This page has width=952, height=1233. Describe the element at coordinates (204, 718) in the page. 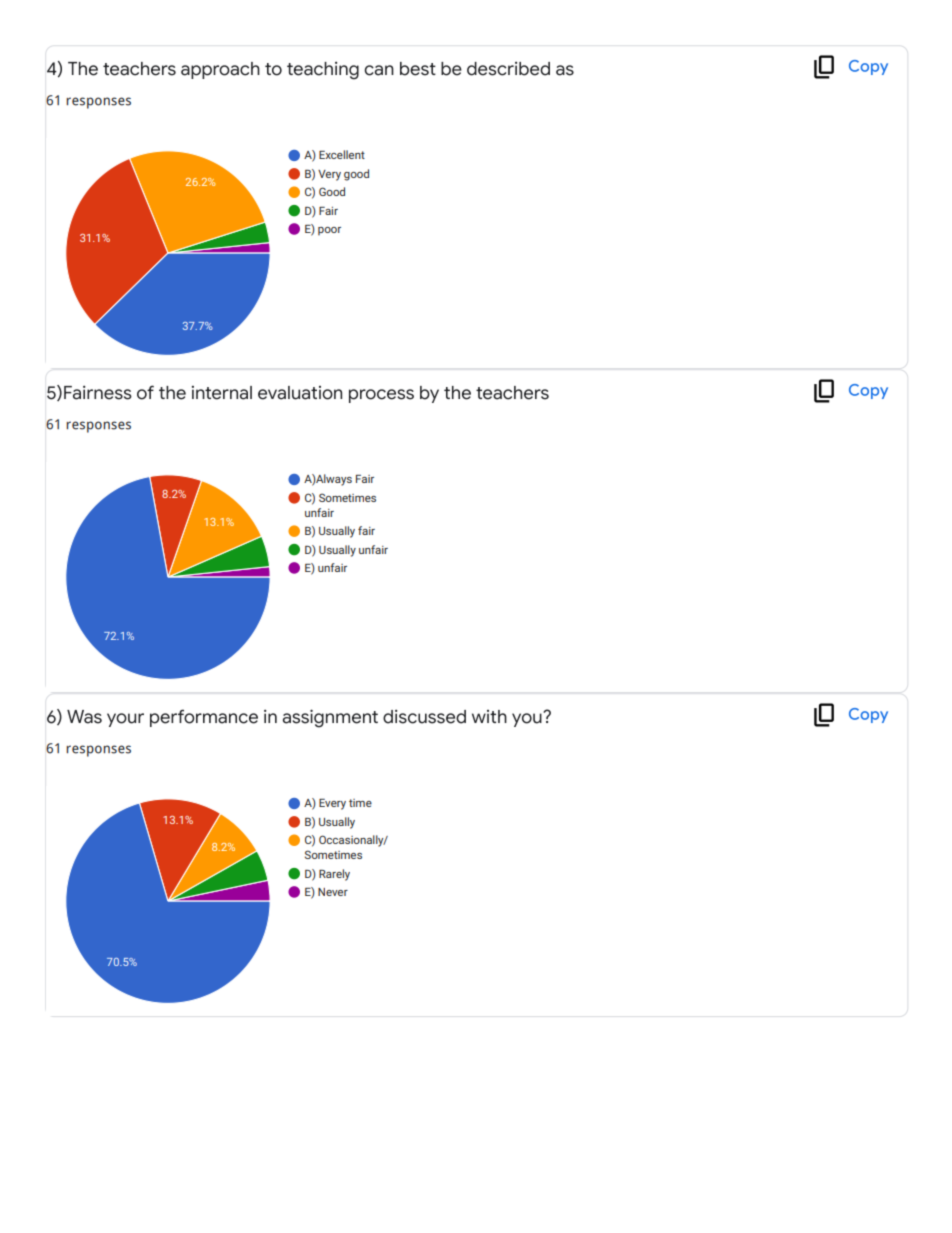

I see `performance` at that location.
